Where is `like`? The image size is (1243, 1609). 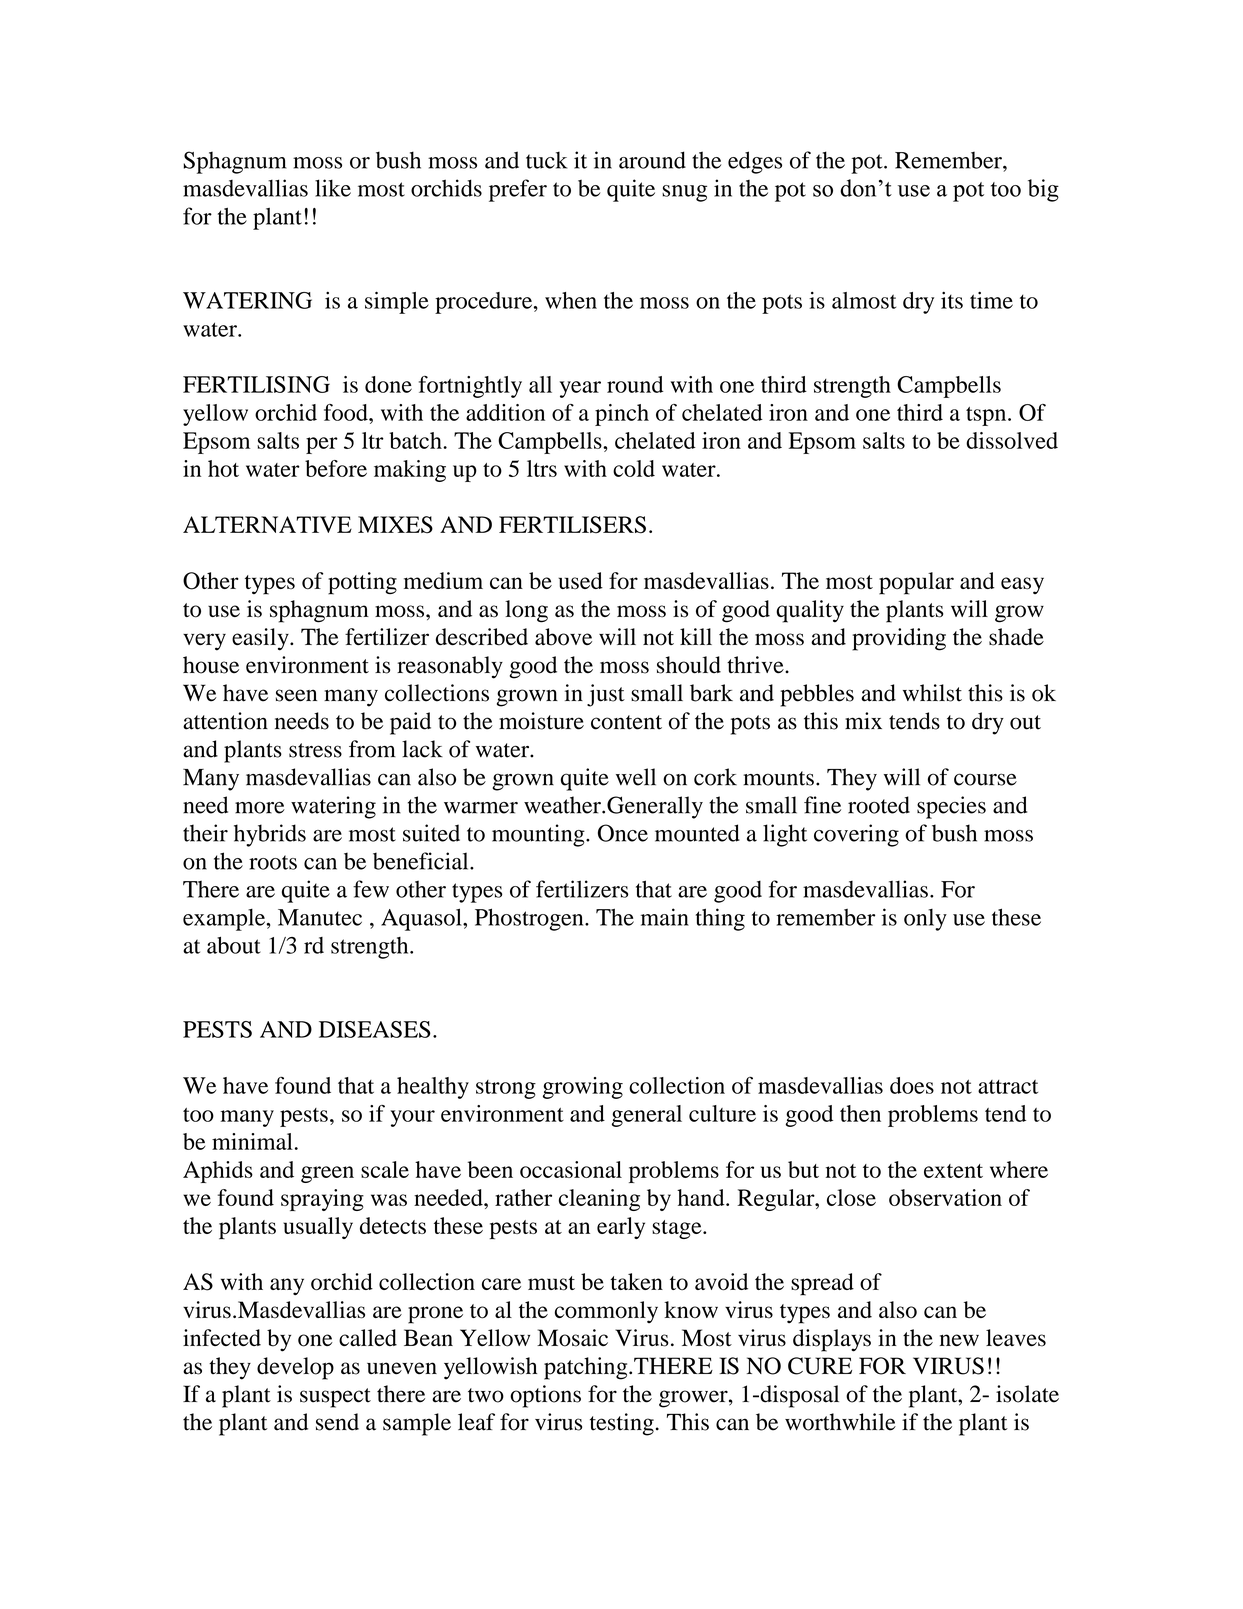 like is located at coordinates (333, 188).
